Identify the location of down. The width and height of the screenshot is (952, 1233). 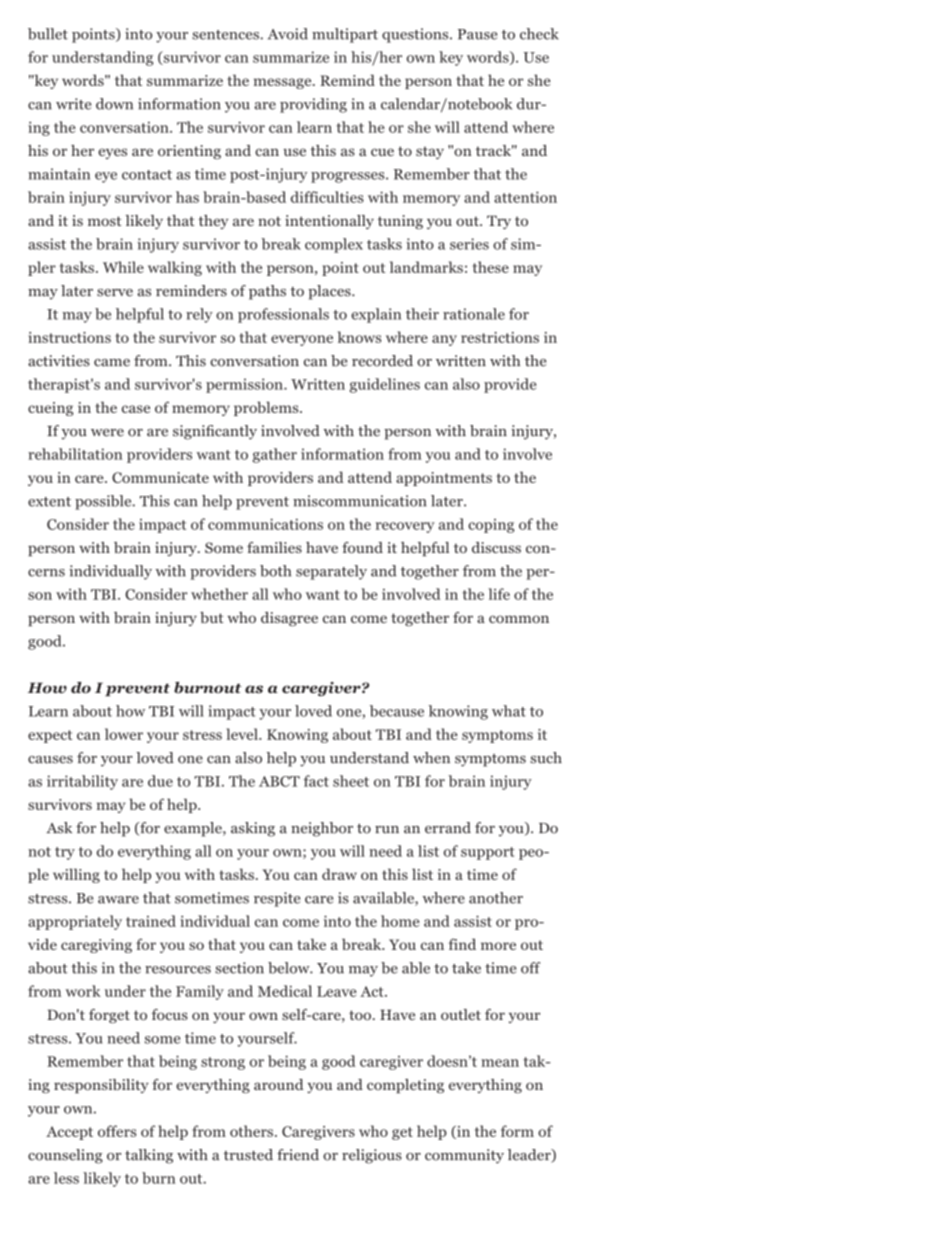
(114, 104).
